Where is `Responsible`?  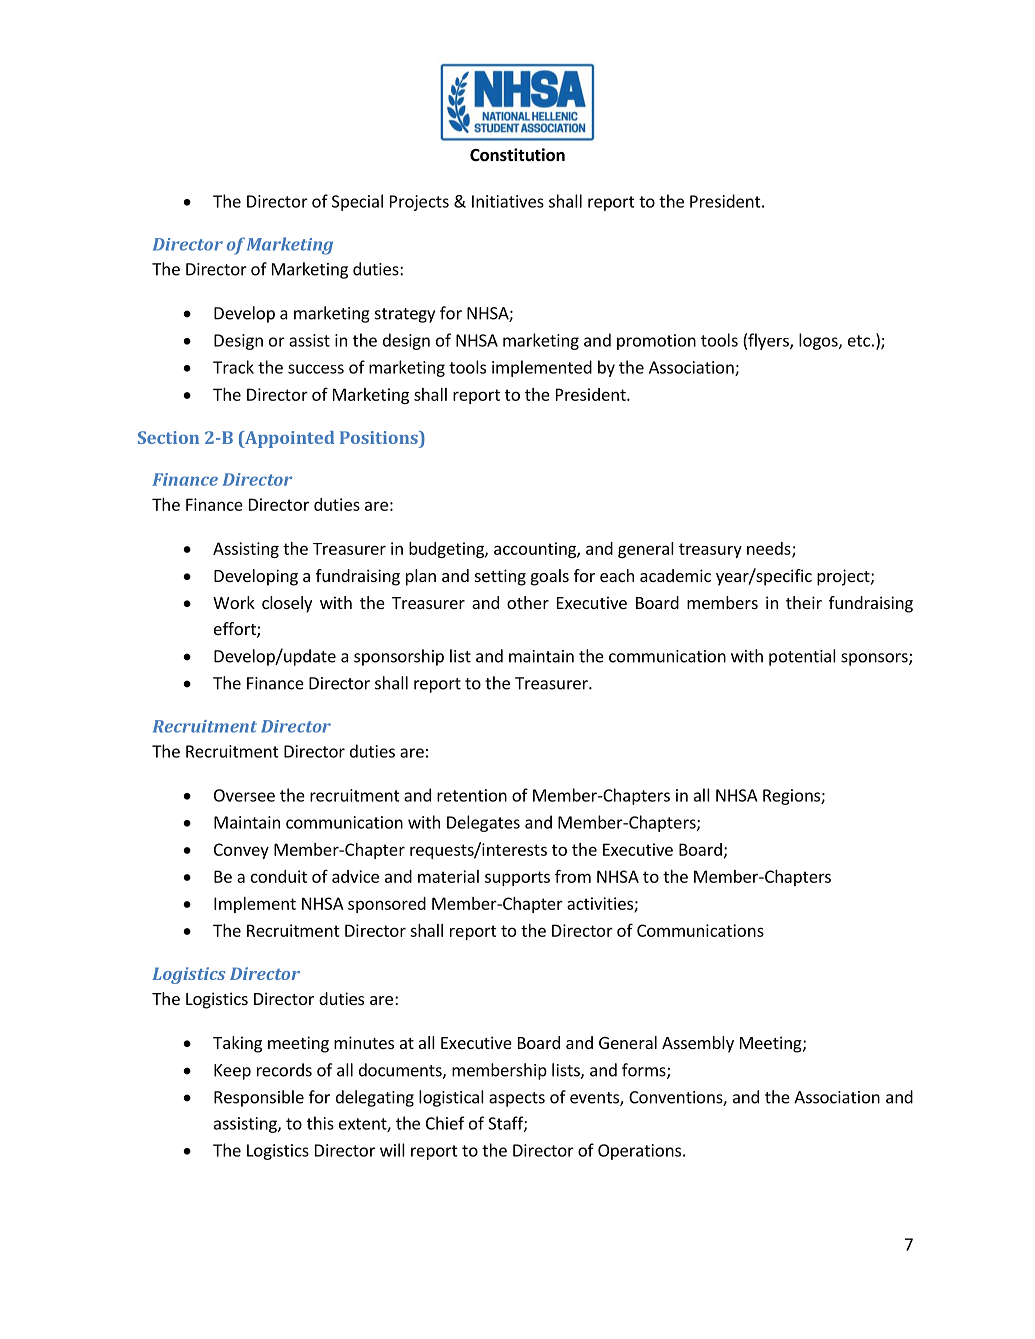
Responsible is located at coordinates (259, 1098).
